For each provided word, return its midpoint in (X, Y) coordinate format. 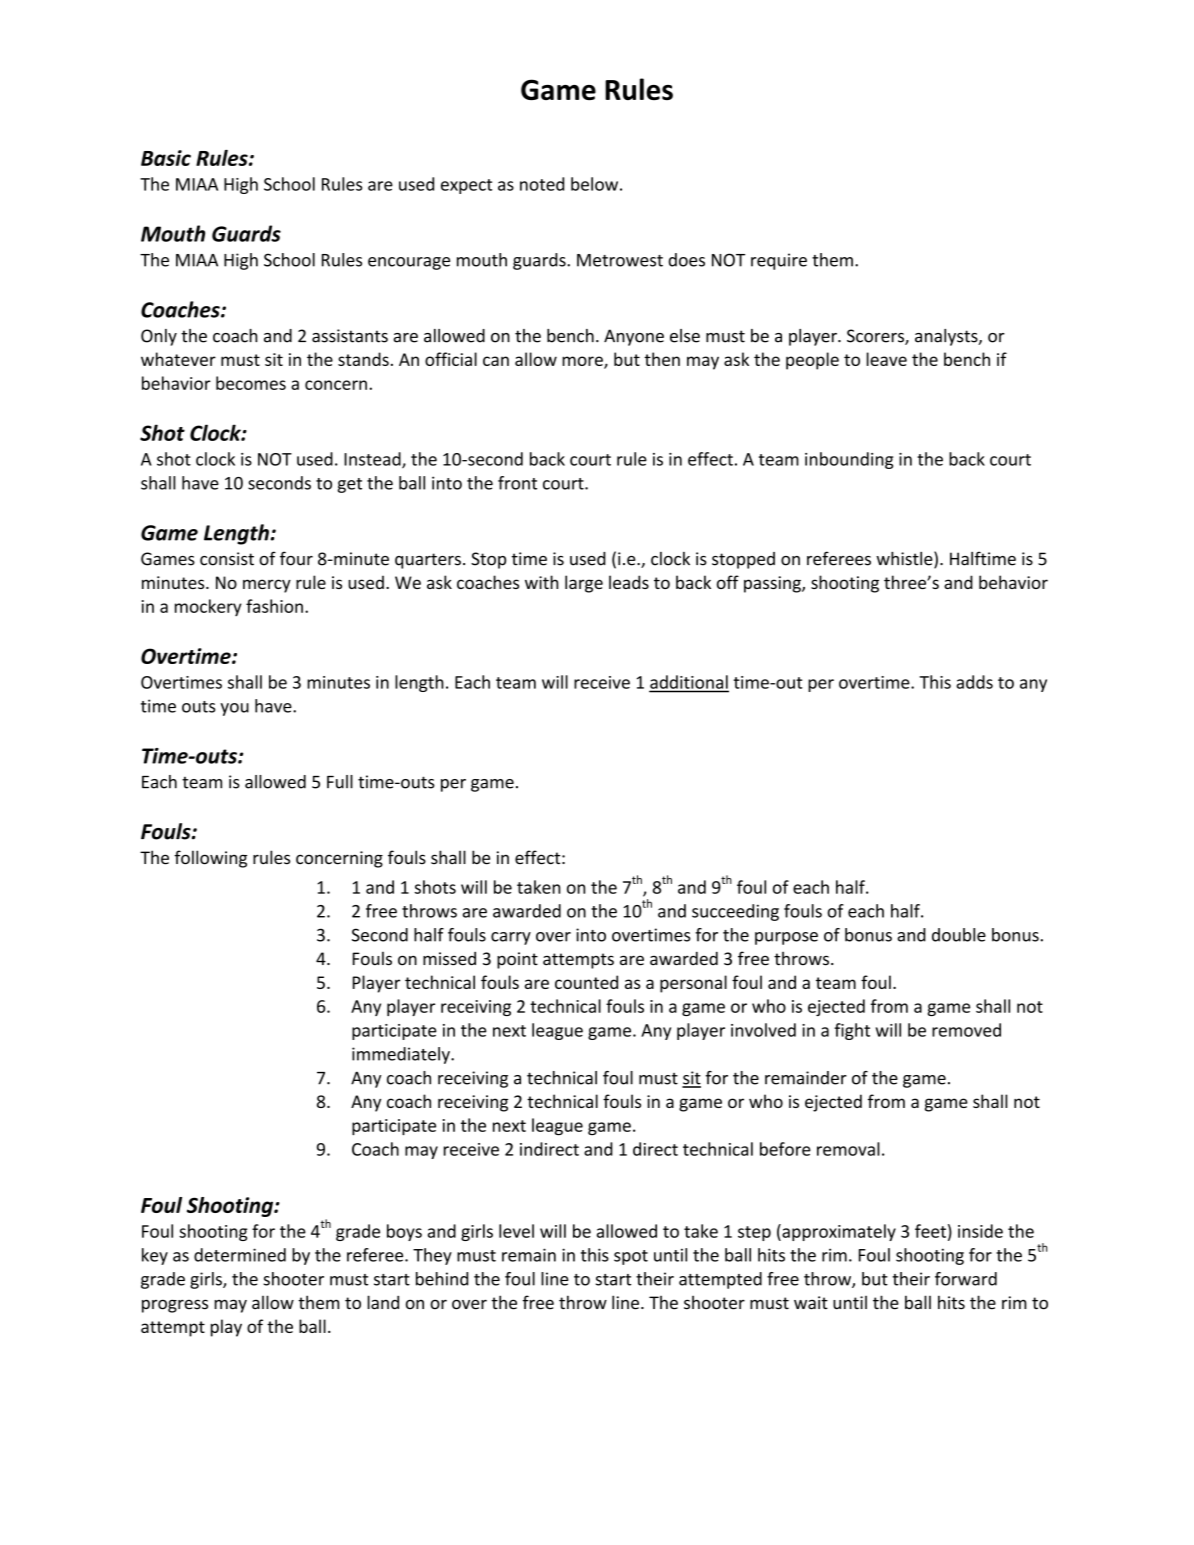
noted (542, 184)
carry (511, 938)
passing (773, 584)
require (779, 261)
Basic (166, 158)
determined (240, 1255)
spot (631, 1257)
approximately (838, 1232)
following (210, 859)
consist (227, 559)
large (584, 584)
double (959, 935)
